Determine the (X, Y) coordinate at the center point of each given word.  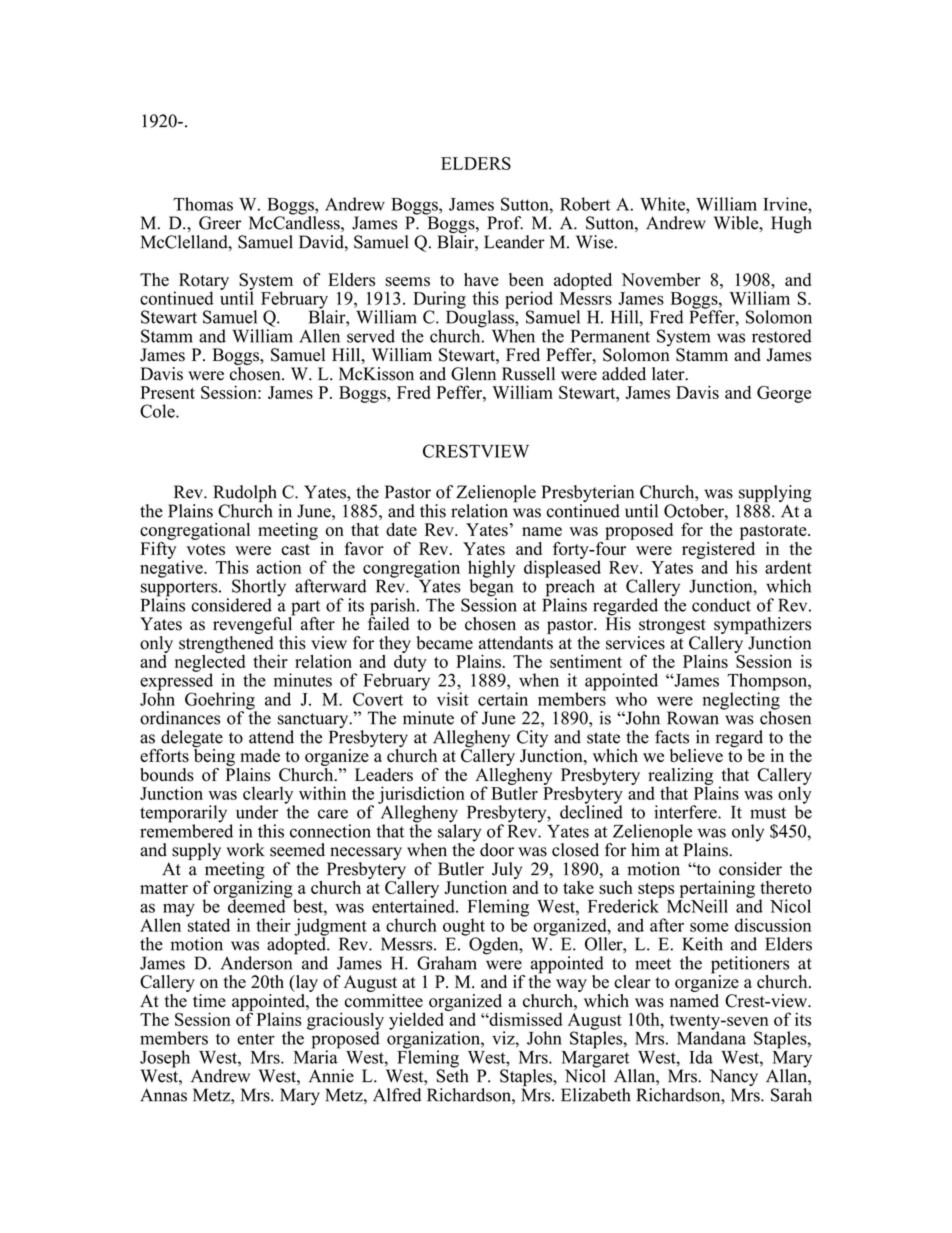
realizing (680, 777)
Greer (220, 223)
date (401, 529)
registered (718, 550)
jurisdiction (421, 796)
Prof (505, 223)
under (257, 812)
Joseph (165, 1060)
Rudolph (245, 495)
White (663, 204)
